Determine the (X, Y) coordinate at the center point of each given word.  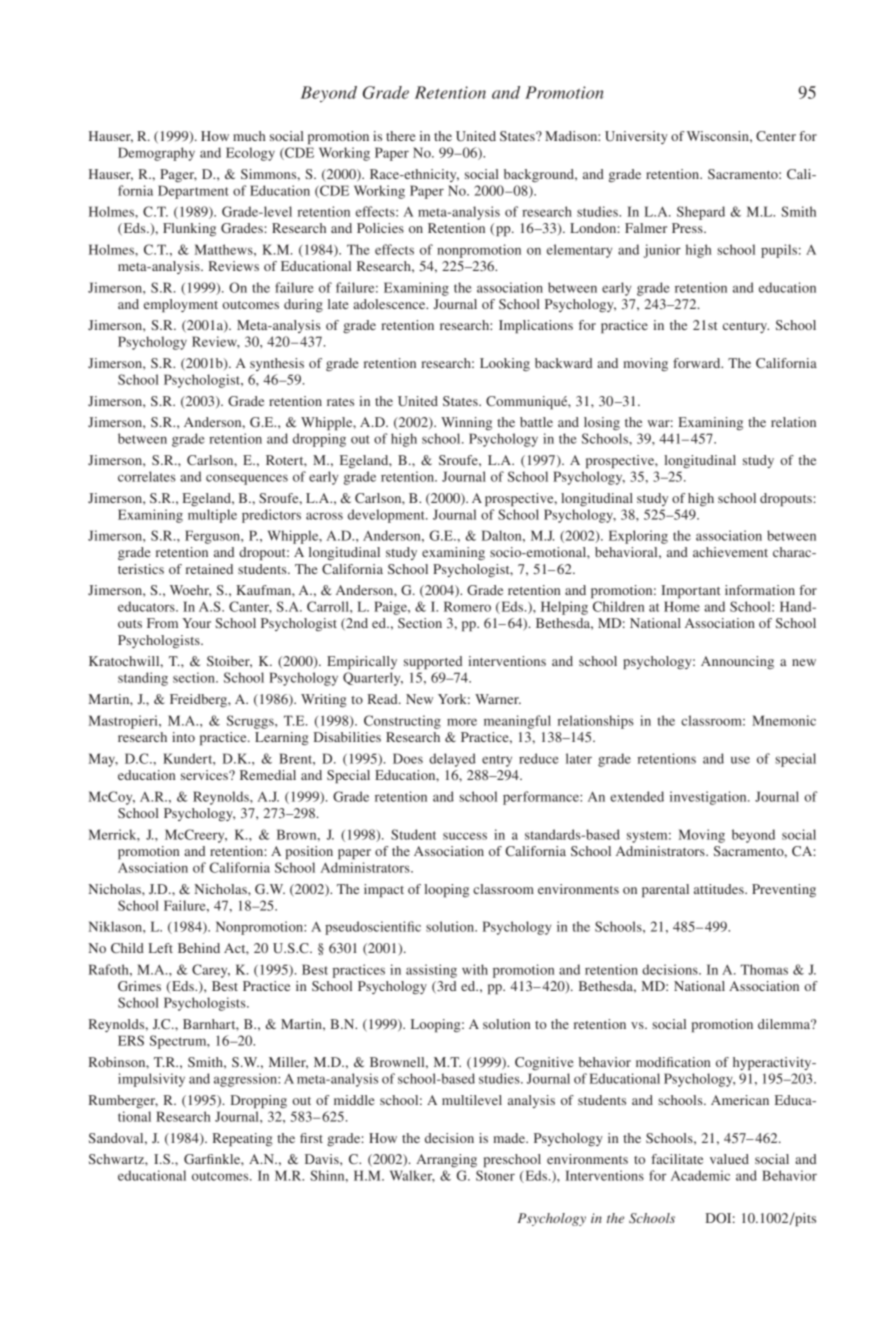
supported (433, 662)
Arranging (446, 1160)
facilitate (677, 1159)
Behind (199, 948)
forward (698, 363)
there (401, 136)
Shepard (701, 213)
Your (196, 623)
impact (384, 890)
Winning (466, 423)
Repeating (243, 1139)
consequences (247, 479)
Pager (178, 175)
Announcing (737, 662)
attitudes (720, 889)
